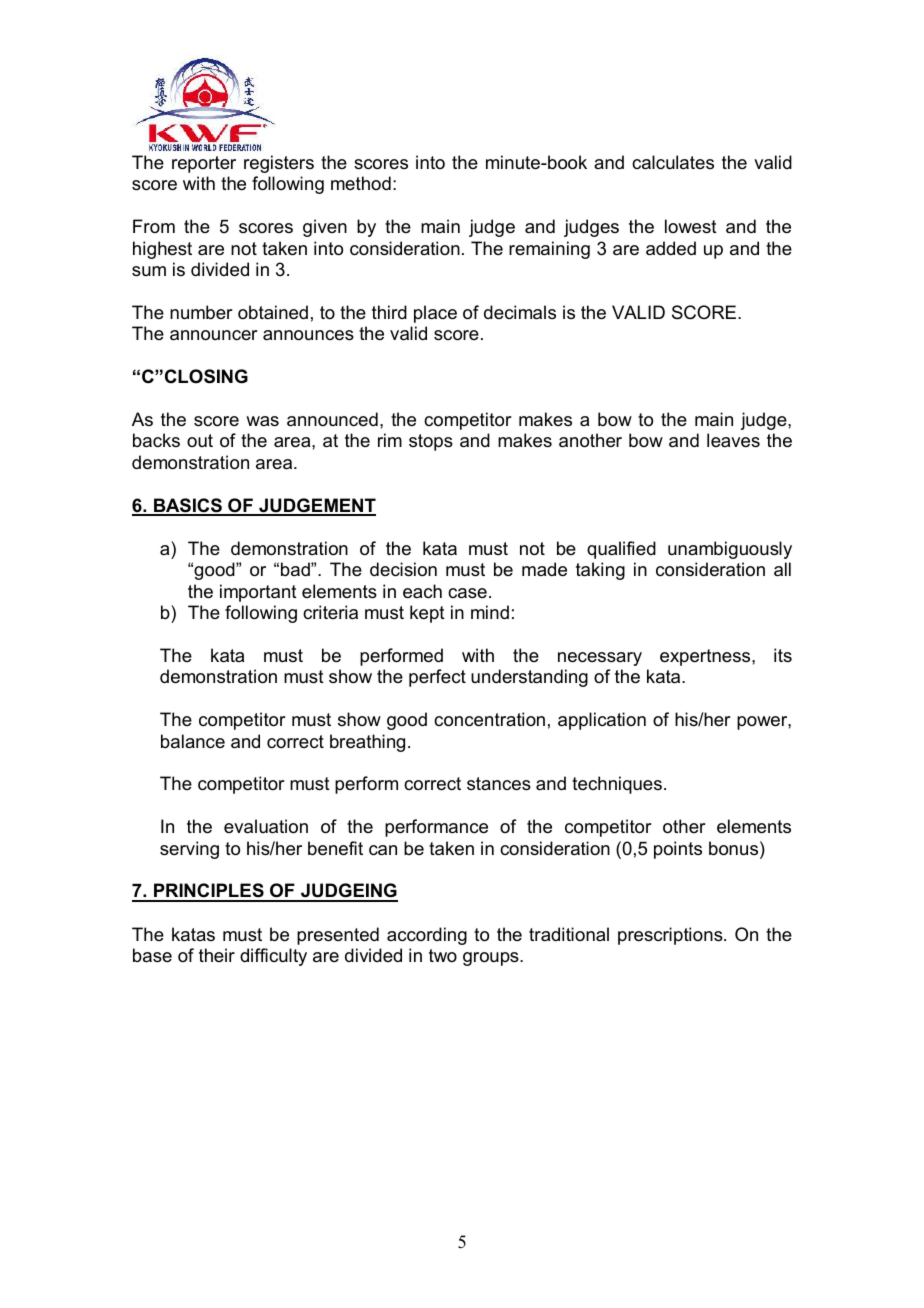 This image has height=1308, width=924. What do you see at coordinates (217, 955) in the image?
I see `their` at bounding box center [217, 955].
